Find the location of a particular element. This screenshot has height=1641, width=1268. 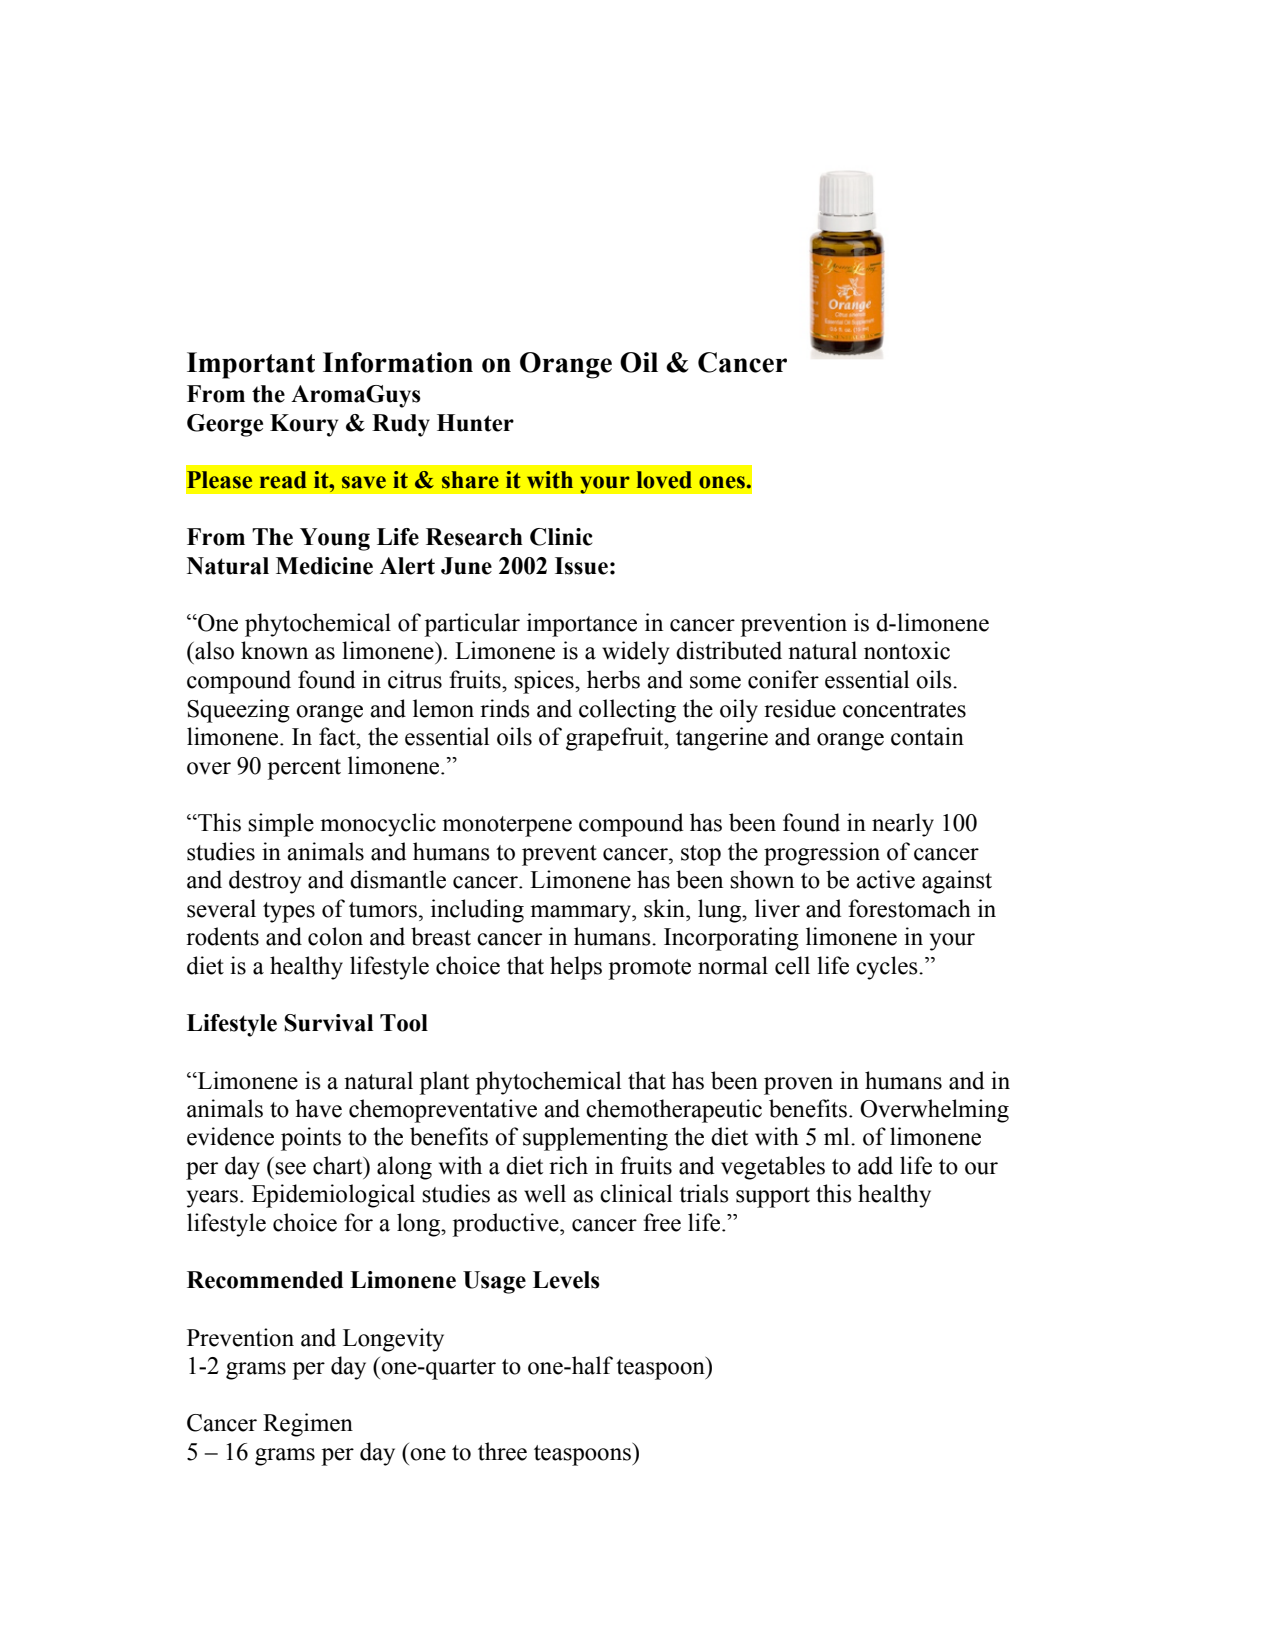

Hunter is located at coordinates (475, 423).
